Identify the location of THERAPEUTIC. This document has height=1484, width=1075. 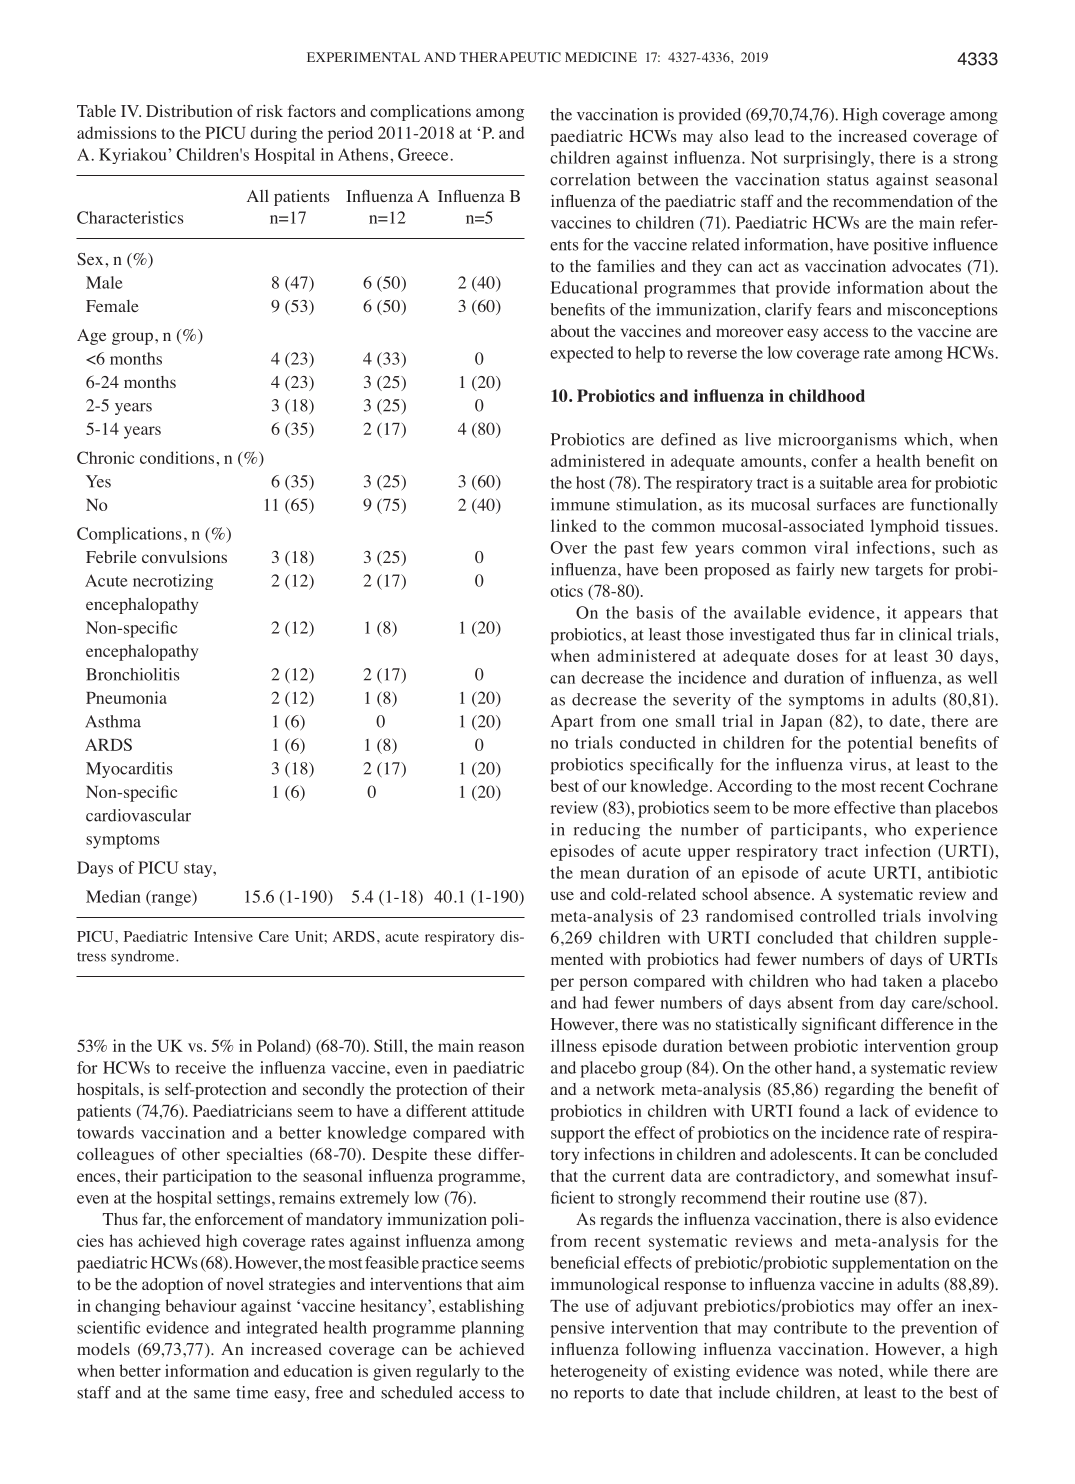
(510, 57).
